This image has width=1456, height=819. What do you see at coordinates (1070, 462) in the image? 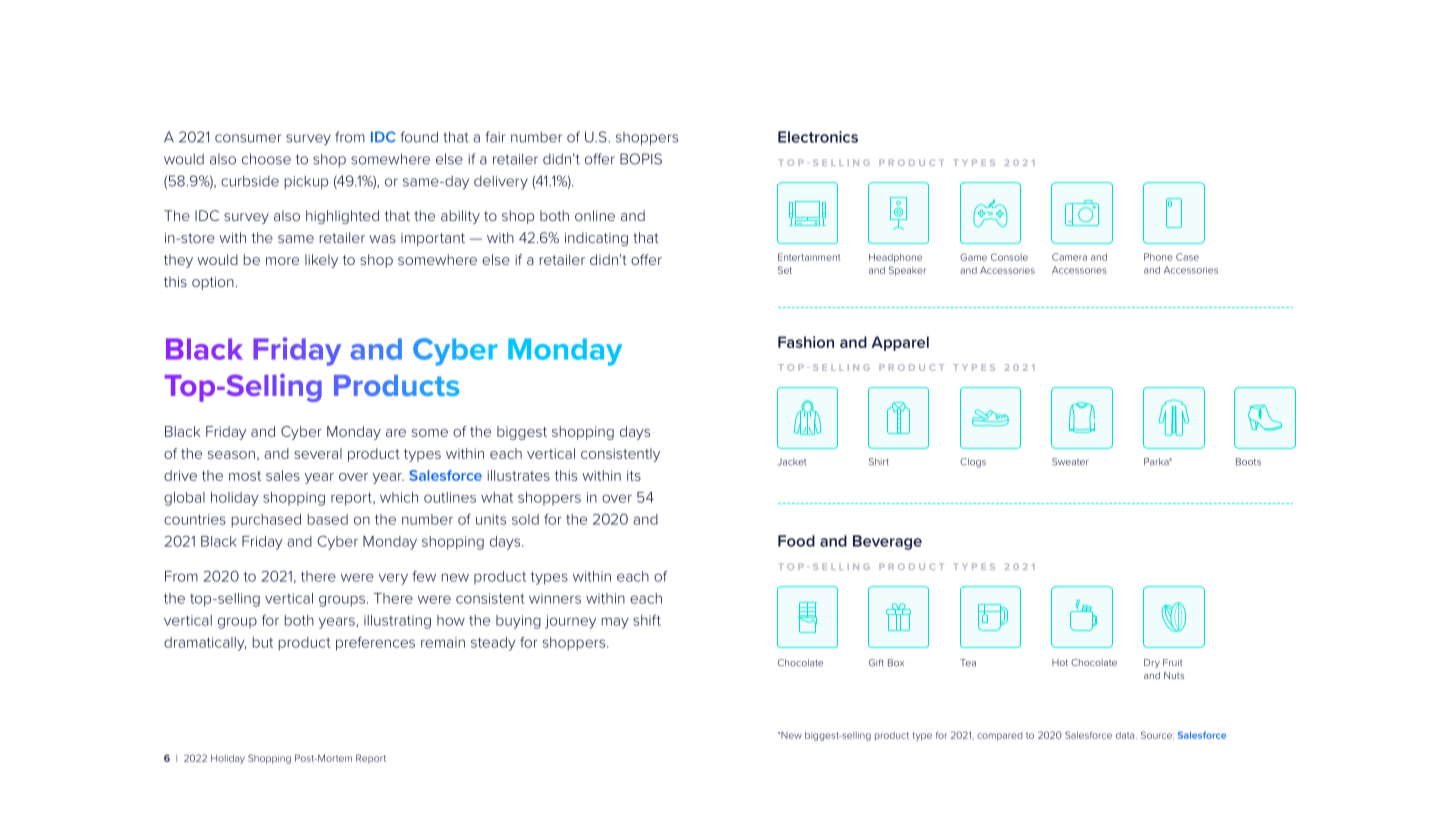
I see `Sweater` at bounding box center [1070, 462].
